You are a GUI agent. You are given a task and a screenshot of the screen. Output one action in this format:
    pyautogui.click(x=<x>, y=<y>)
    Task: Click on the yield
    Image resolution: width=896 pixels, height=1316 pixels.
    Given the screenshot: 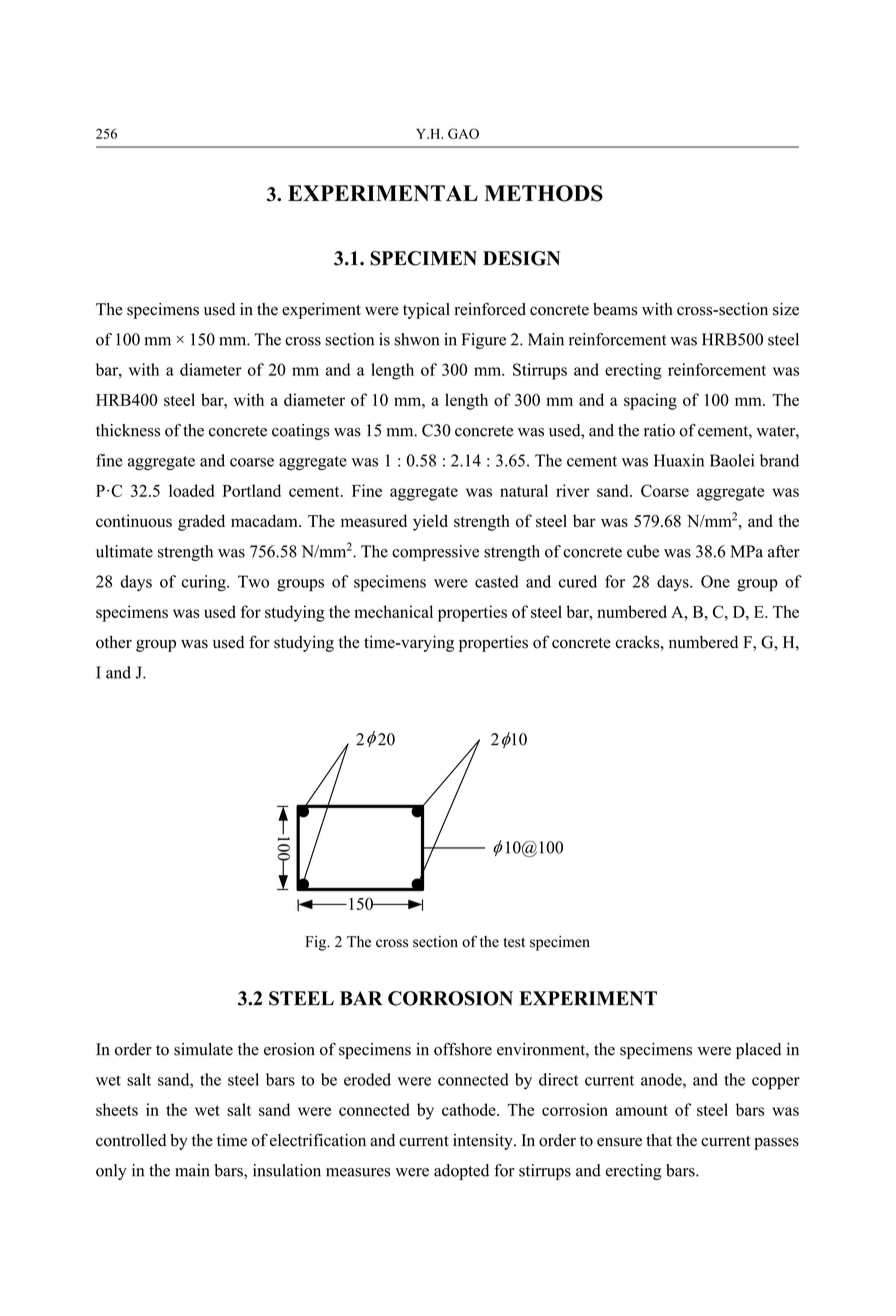 What is the action you would take?
    pyautogui.click(x=430, y=522)
